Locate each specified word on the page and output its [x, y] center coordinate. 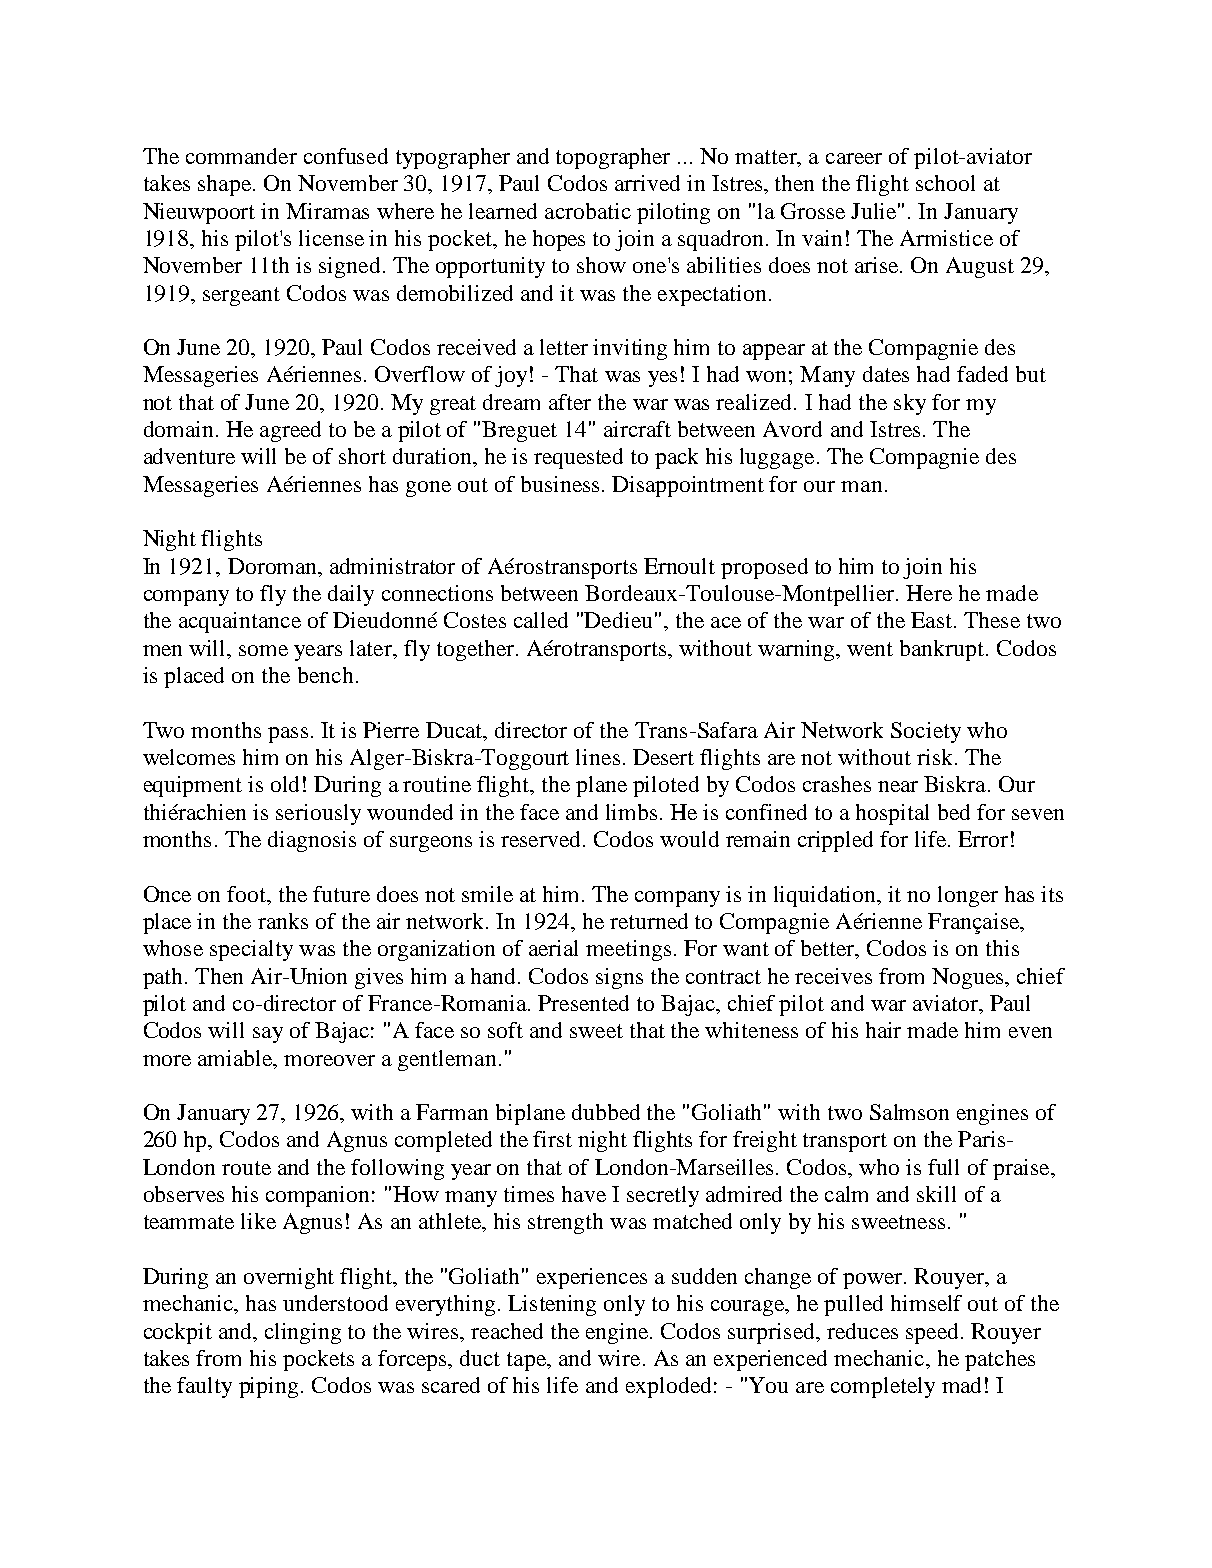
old [285, 784]
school [945, 183]
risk [936, 757]
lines [598, 757]
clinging [303, 1333]
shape [224, 185]
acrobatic [588, 211]
